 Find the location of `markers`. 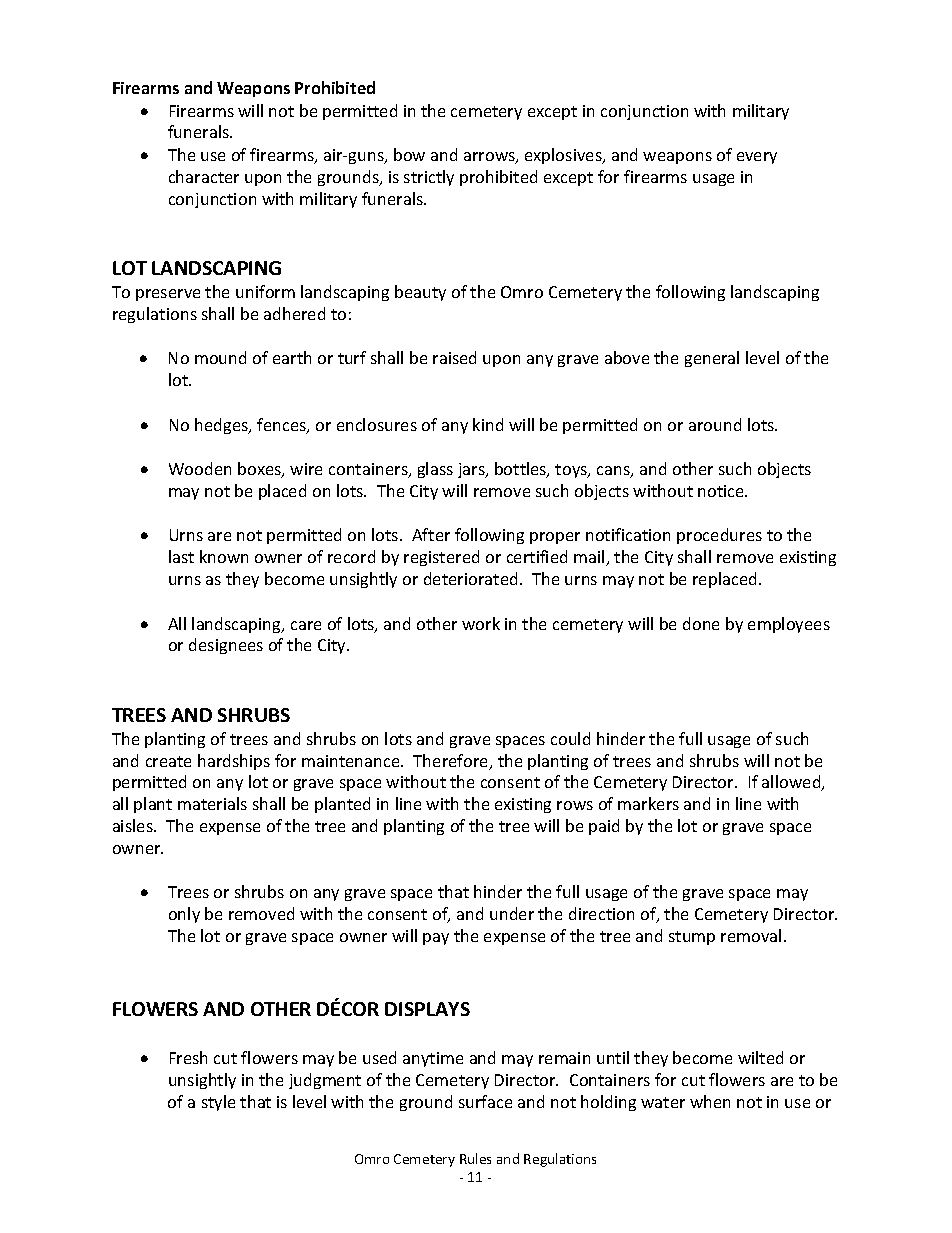

markers is located at coordinates (648, 803).
